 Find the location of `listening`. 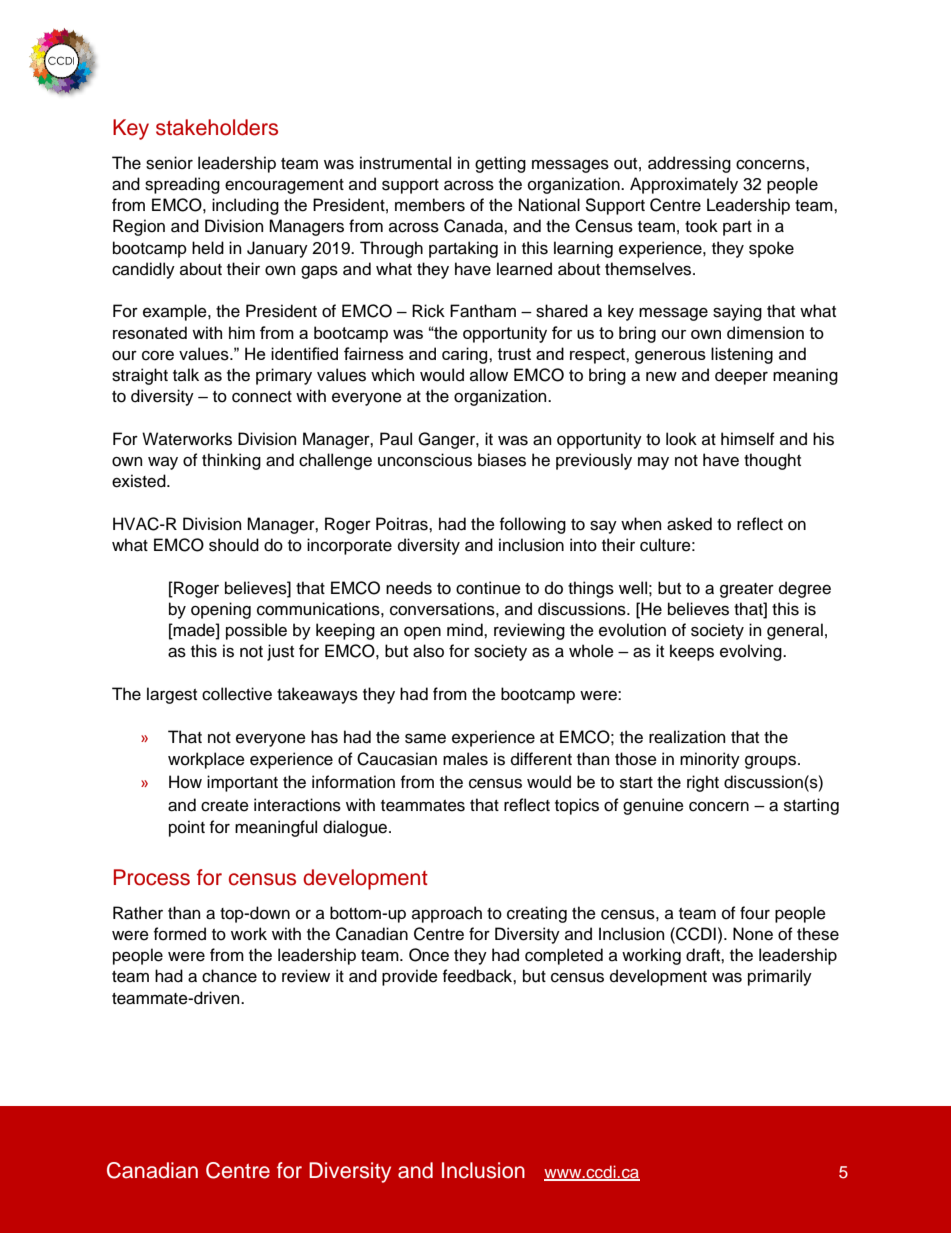

listening is located at coordinates (742, 355).
